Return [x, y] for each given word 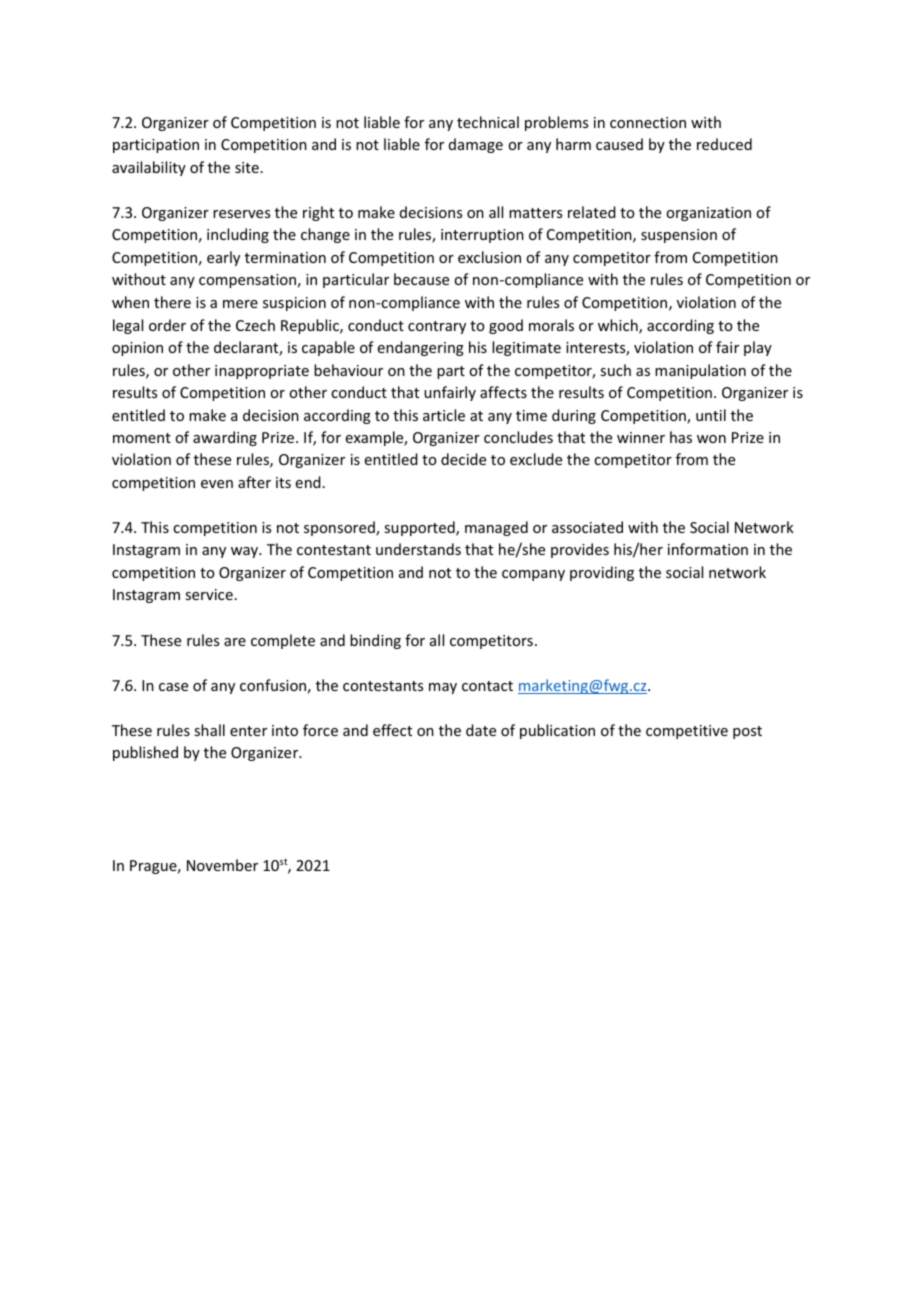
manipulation [700, 371]
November [222, 865]
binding [375, 641]
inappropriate [262, 372]
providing [602, 573]
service [209, 594]
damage [476, 145]
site [247, 167]
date [481, 730]
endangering [421, 348]
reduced [724, 144]
